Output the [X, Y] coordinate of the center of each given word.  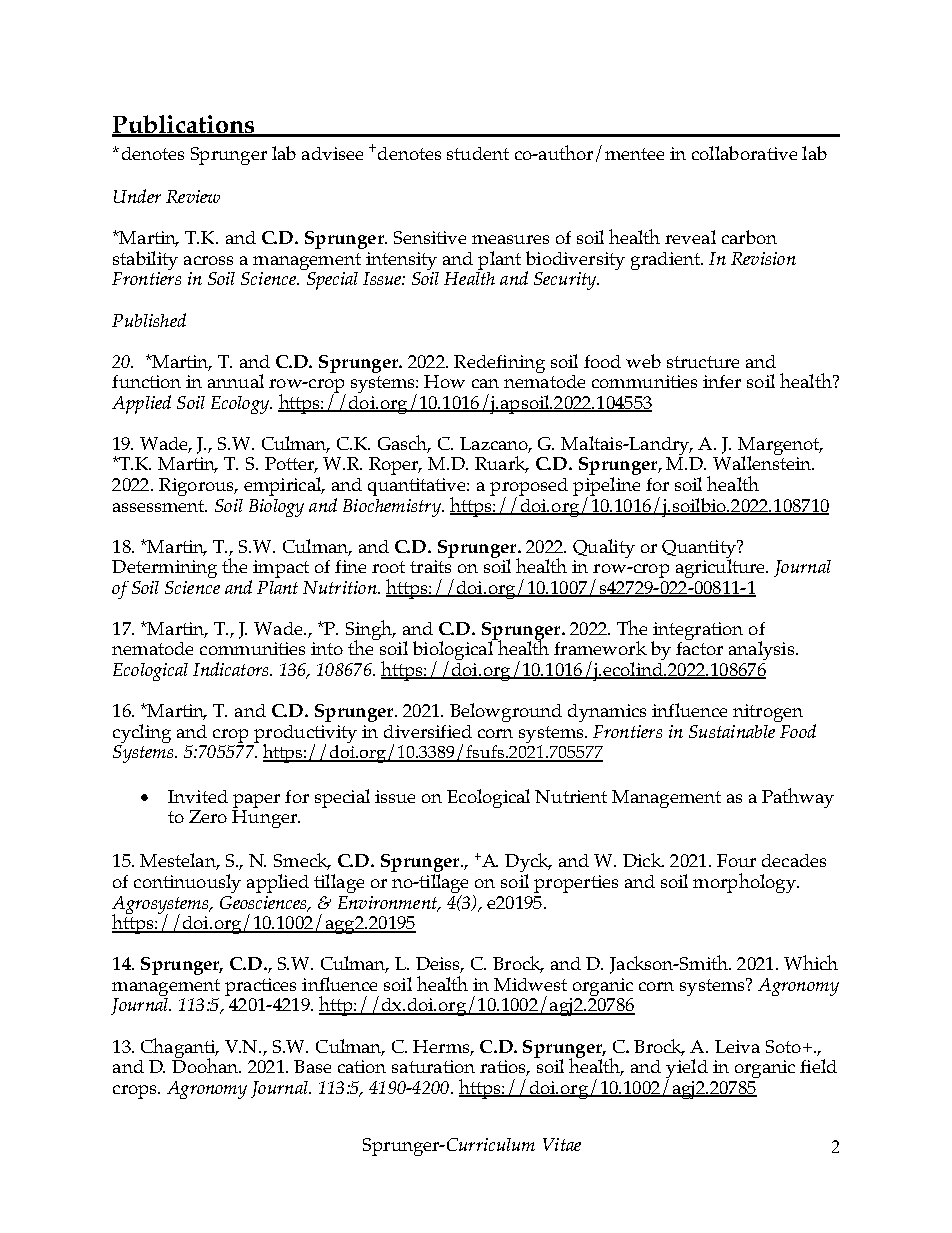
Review [193, 196]
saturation [433, 1066]
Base [312, 1066]
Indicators [232, 669]
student [478, 153]
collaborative [744, 153]
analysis [763, 650]
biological [454, 651]
